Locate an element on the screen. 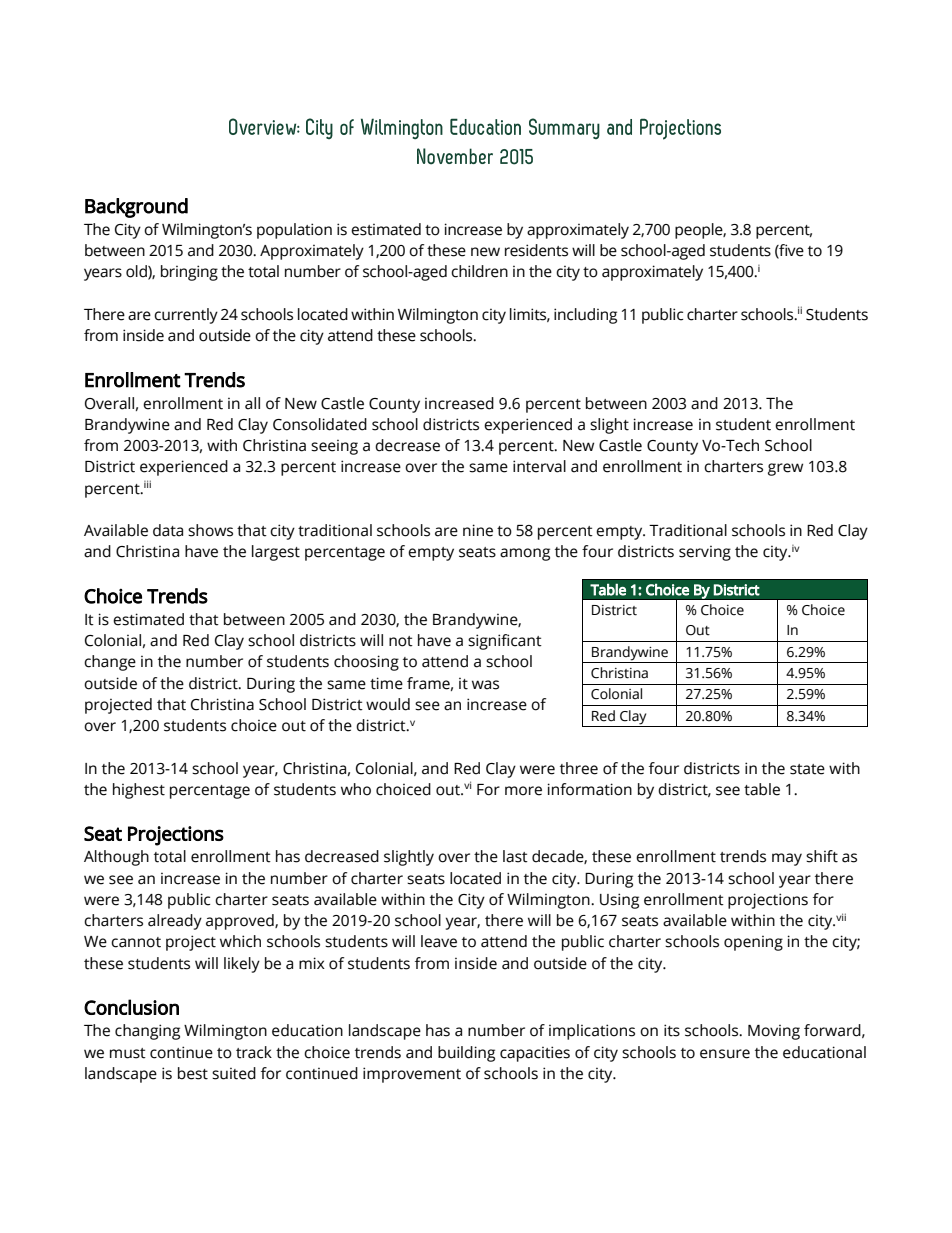 The width and height of the screenshot is (952, 1233). children is located at coordinates (479, 271).
